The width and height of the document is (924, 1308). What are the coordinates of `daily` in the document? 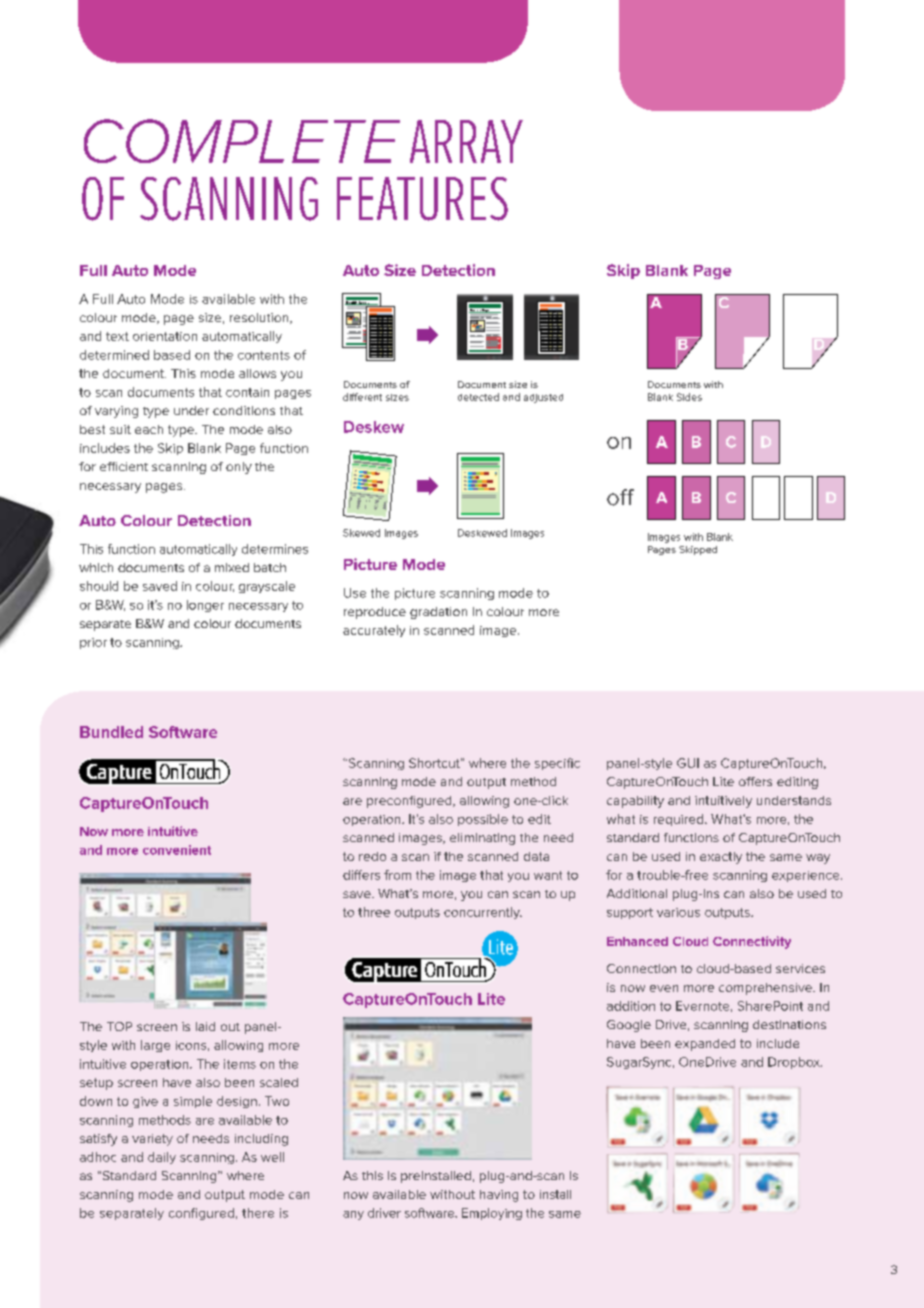 It's located at (162, 1158).
